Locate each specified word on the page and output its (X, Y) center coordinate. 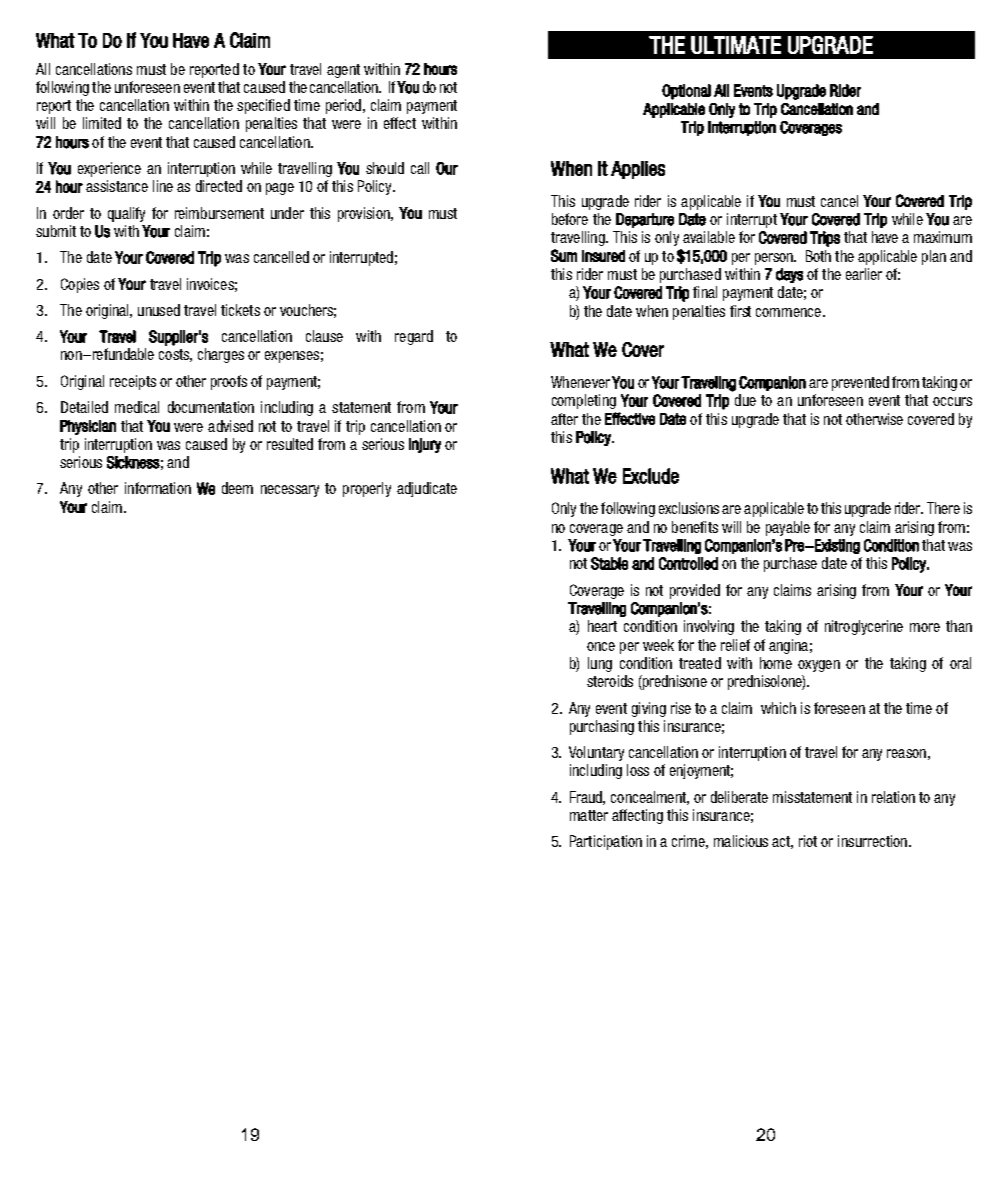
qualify (126, 214)
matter (589, 815)
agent (343, 71)
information (158, 488)
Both (818, 256)
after (564, 419)
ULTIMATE (736, 45)
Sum (564, 255)
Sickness (133, 462)
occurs (952, 401)
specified (263, 106)
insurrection (872, 841)
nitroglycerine (864, 627)
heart (602, 626)
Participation (606, 842)
